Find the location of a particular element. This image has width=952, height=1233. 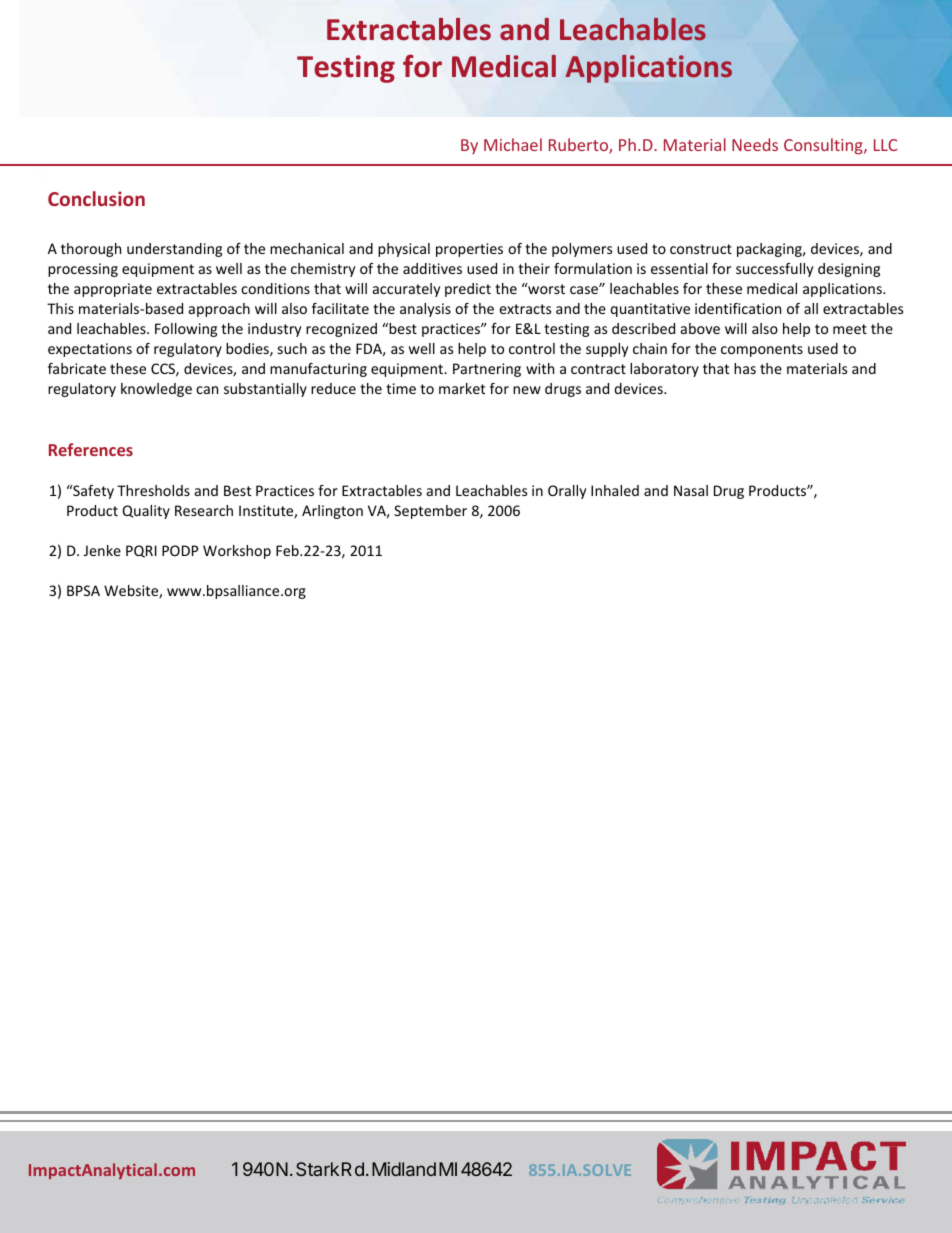

construct is located at coordinates (701, 249).
